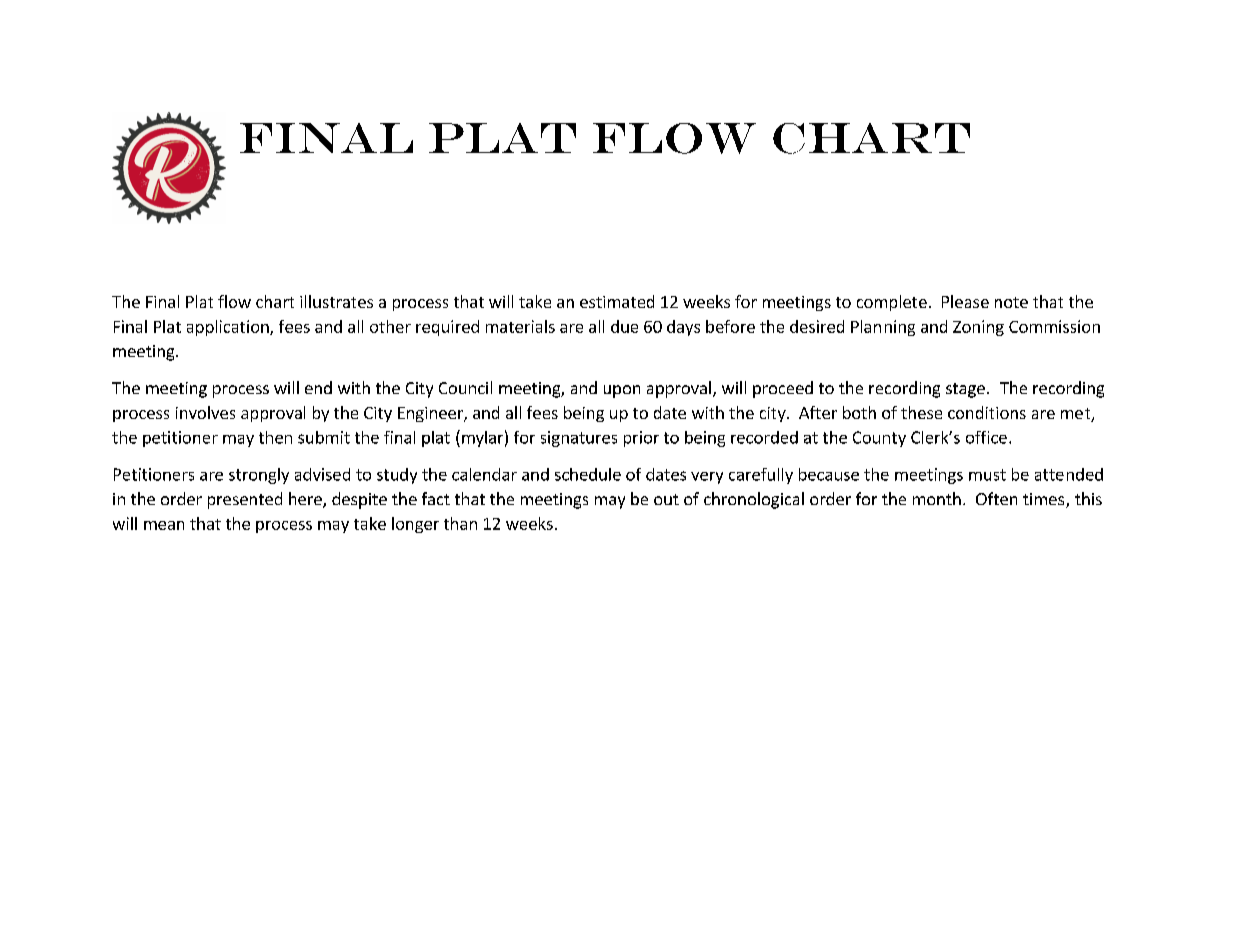 The width and height of the page is (1233, 952). Describe the element at coordinates (683, 328) in the page. I see `days` at that location.
